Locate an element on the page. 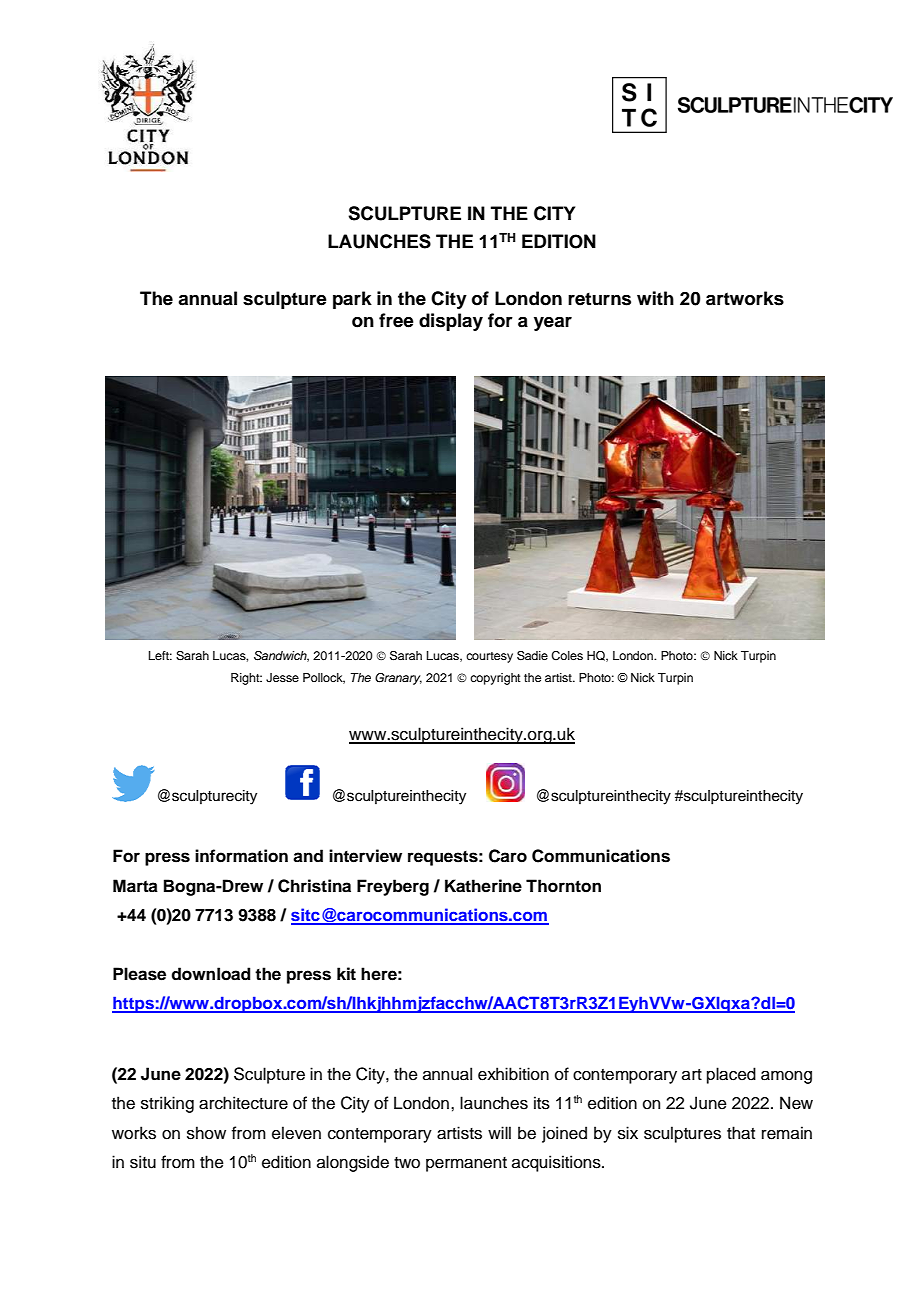 The width and height of the document is (924, 1308). Granary is located at coordinates (398, 679).
